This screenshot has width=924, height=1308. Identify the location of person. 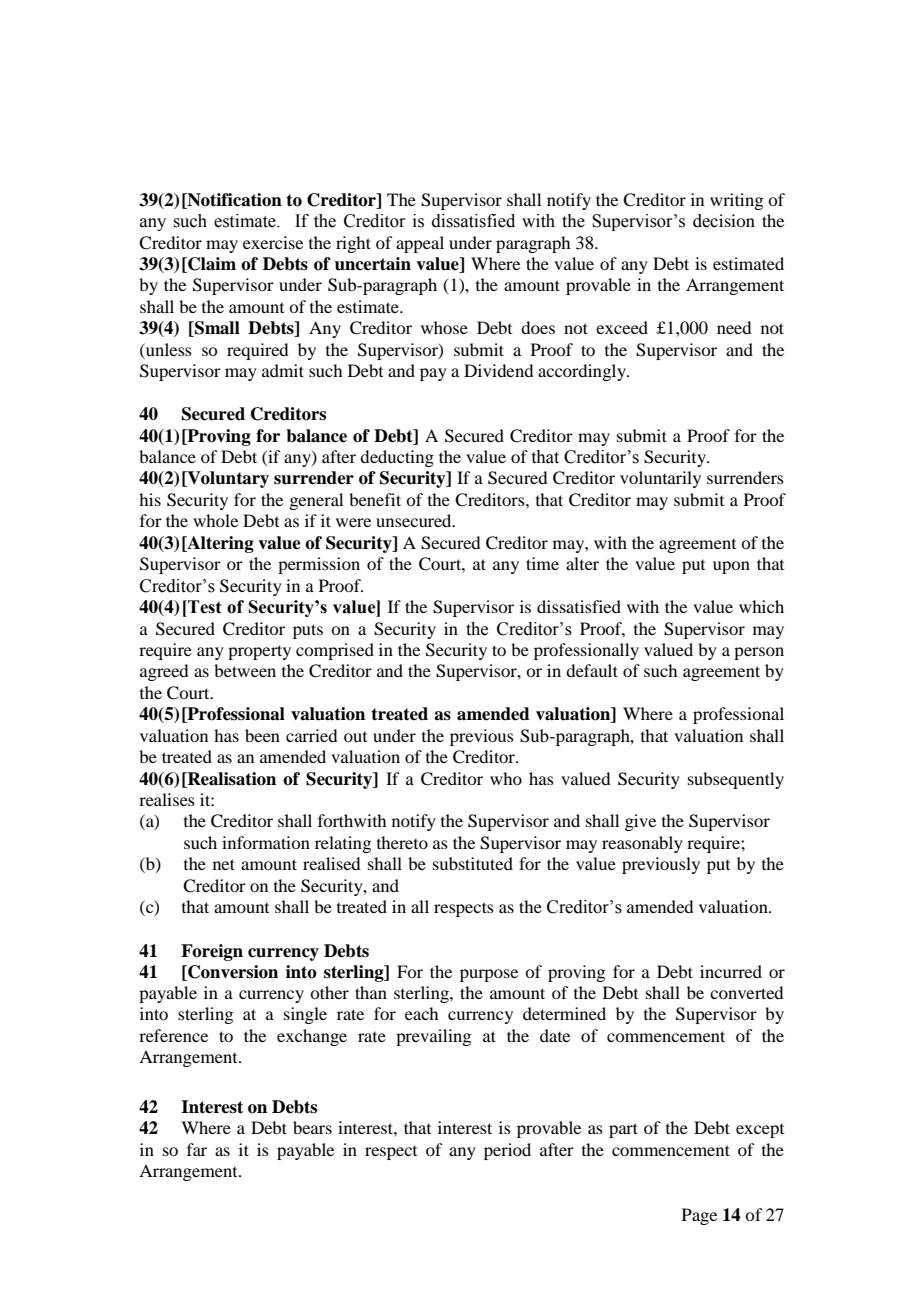
(759, 653).
